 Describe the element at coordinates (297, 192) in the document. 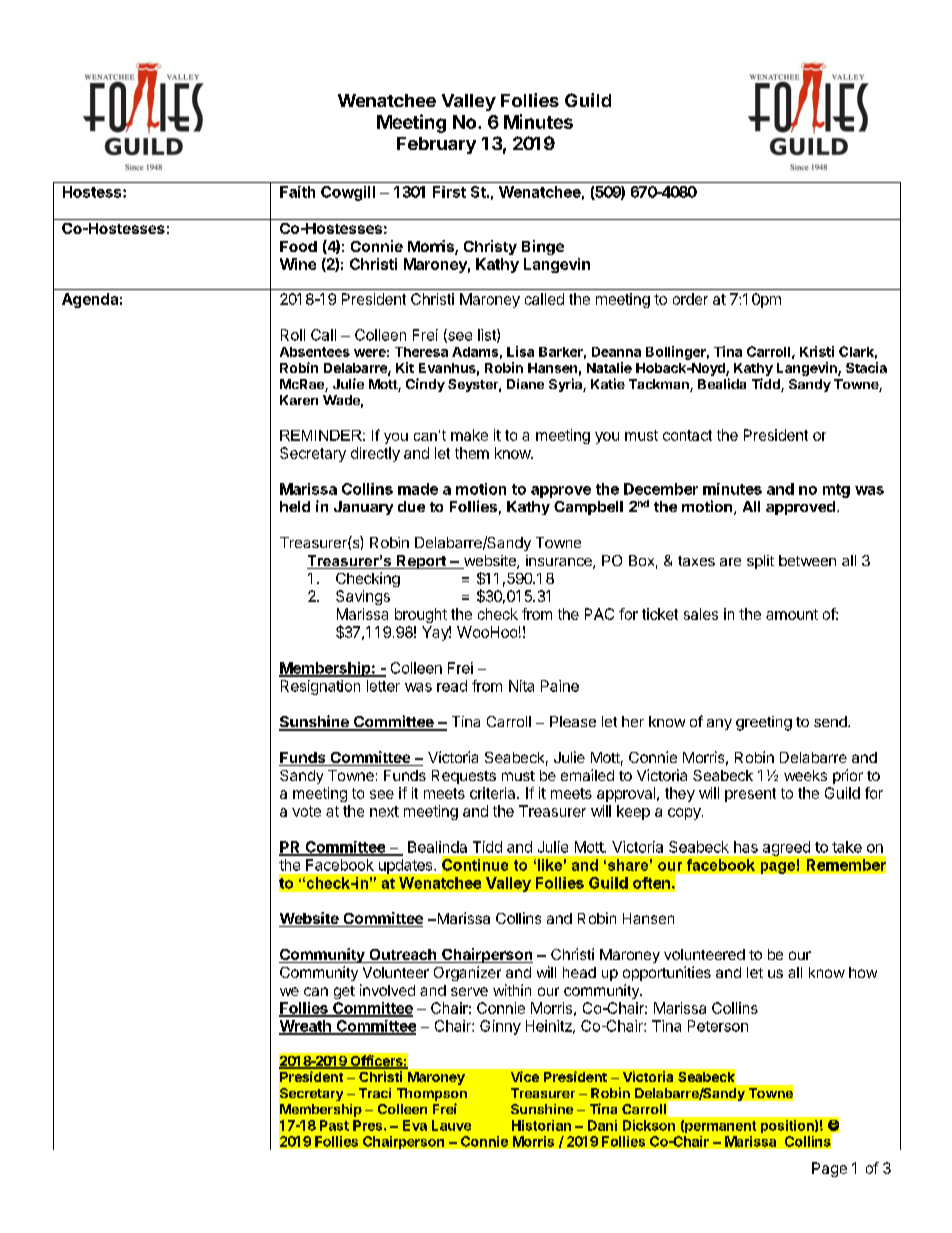

I see `Faith` at that location.
